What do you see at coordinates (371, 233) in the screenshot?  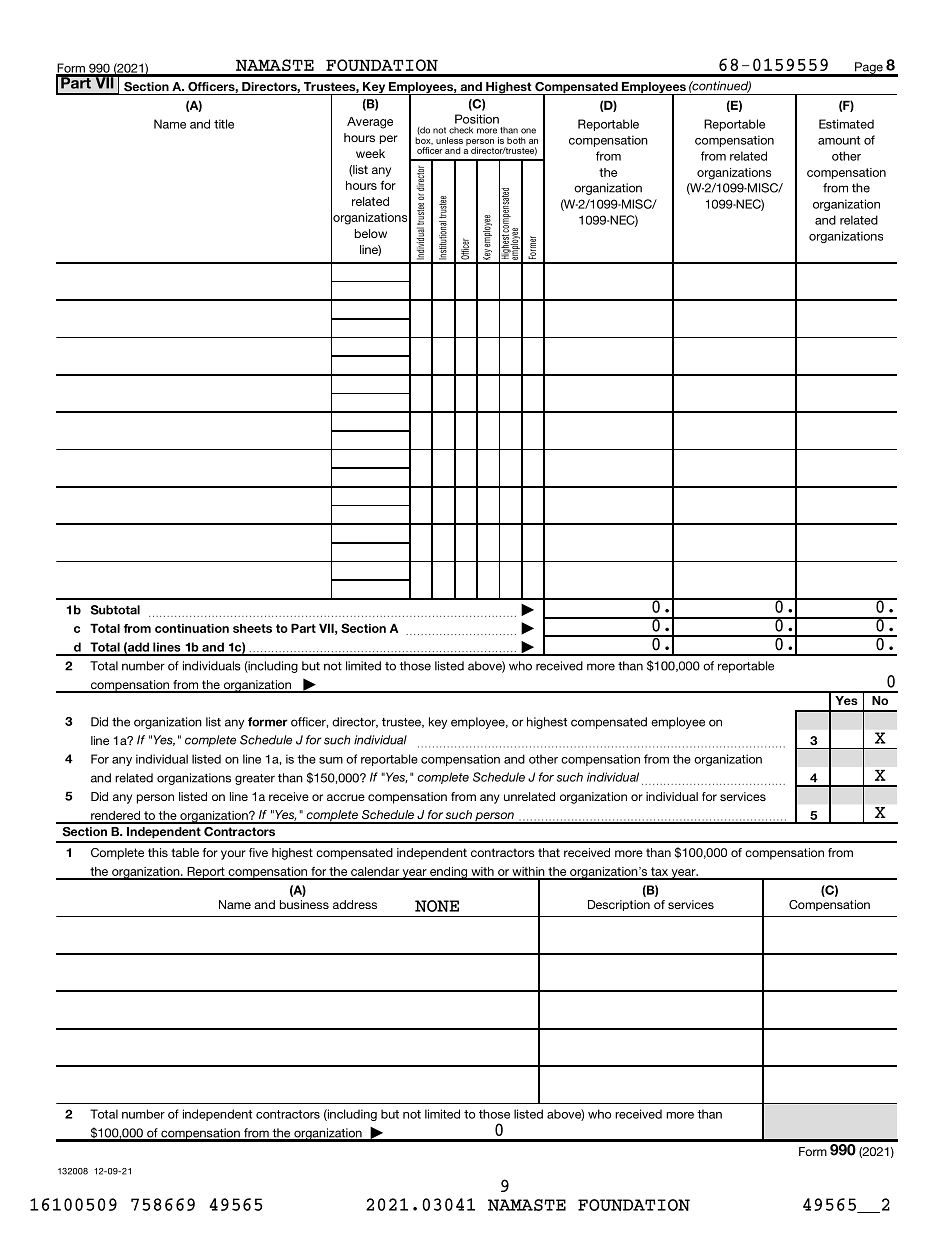 I see `below` at bounding box center [371, 233].
